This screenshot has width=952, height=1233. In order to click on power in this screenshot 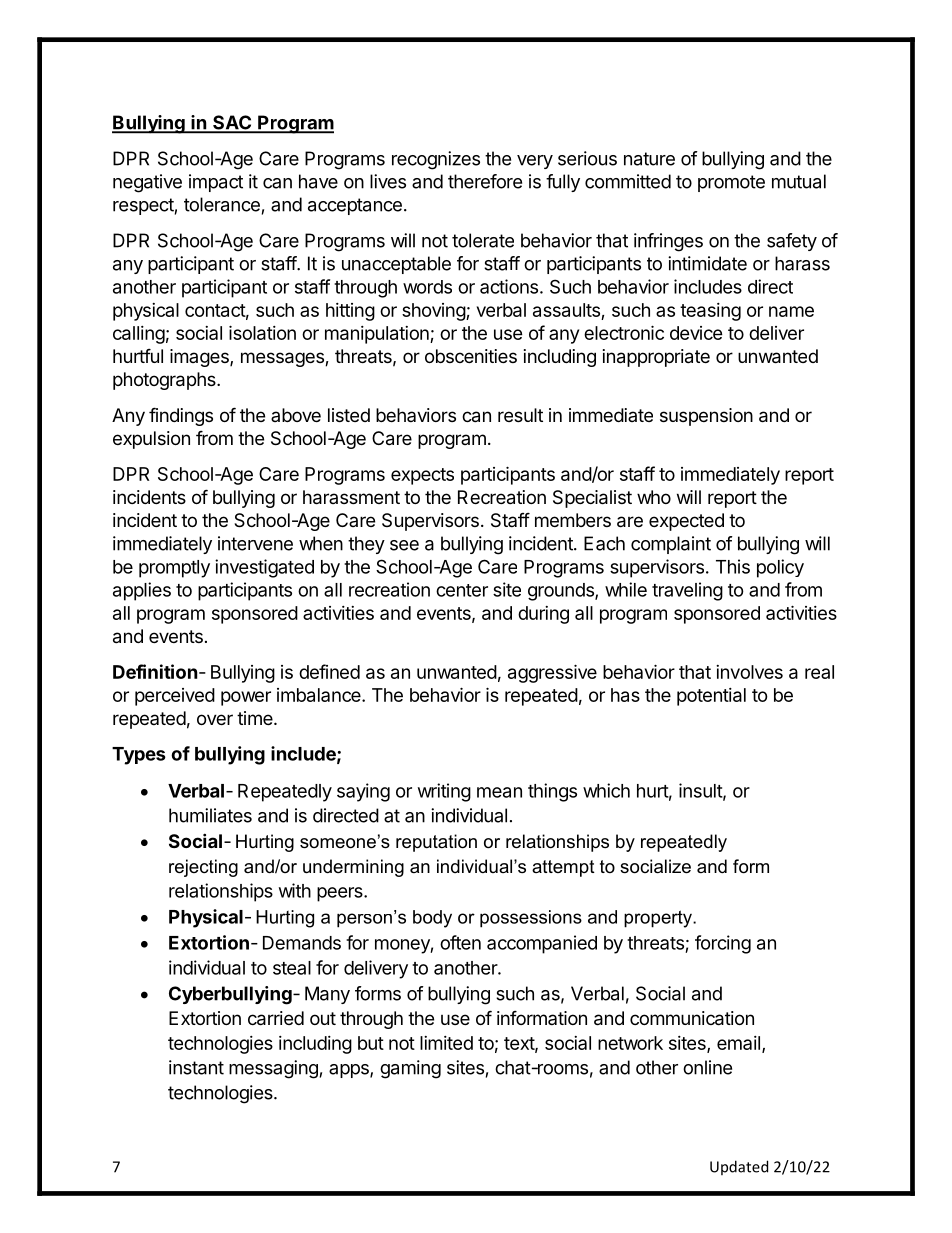, I will do `click(246, 698)`.
